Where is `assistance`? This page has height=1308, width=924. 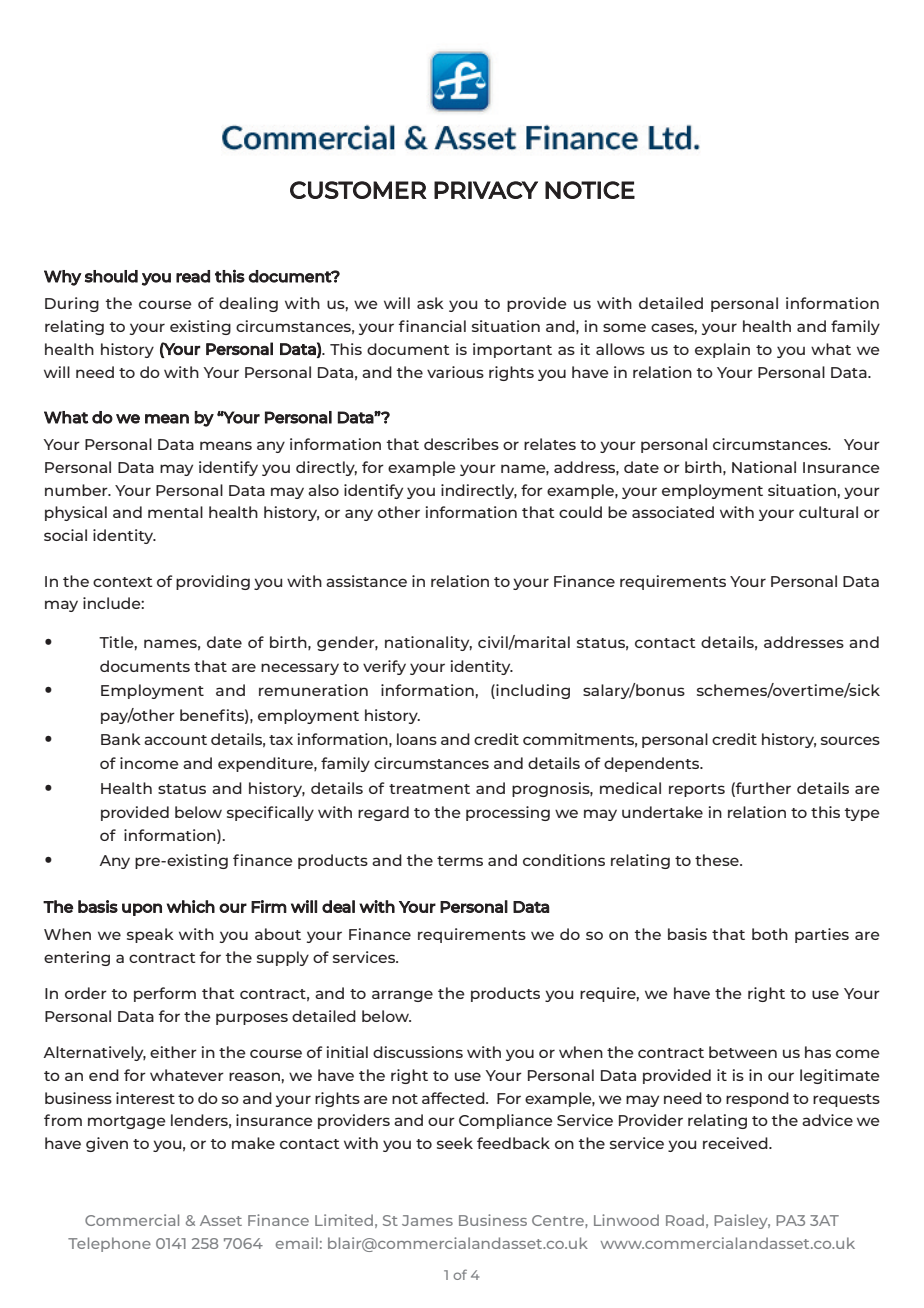
assistance is located at coordinates (366, 581).
